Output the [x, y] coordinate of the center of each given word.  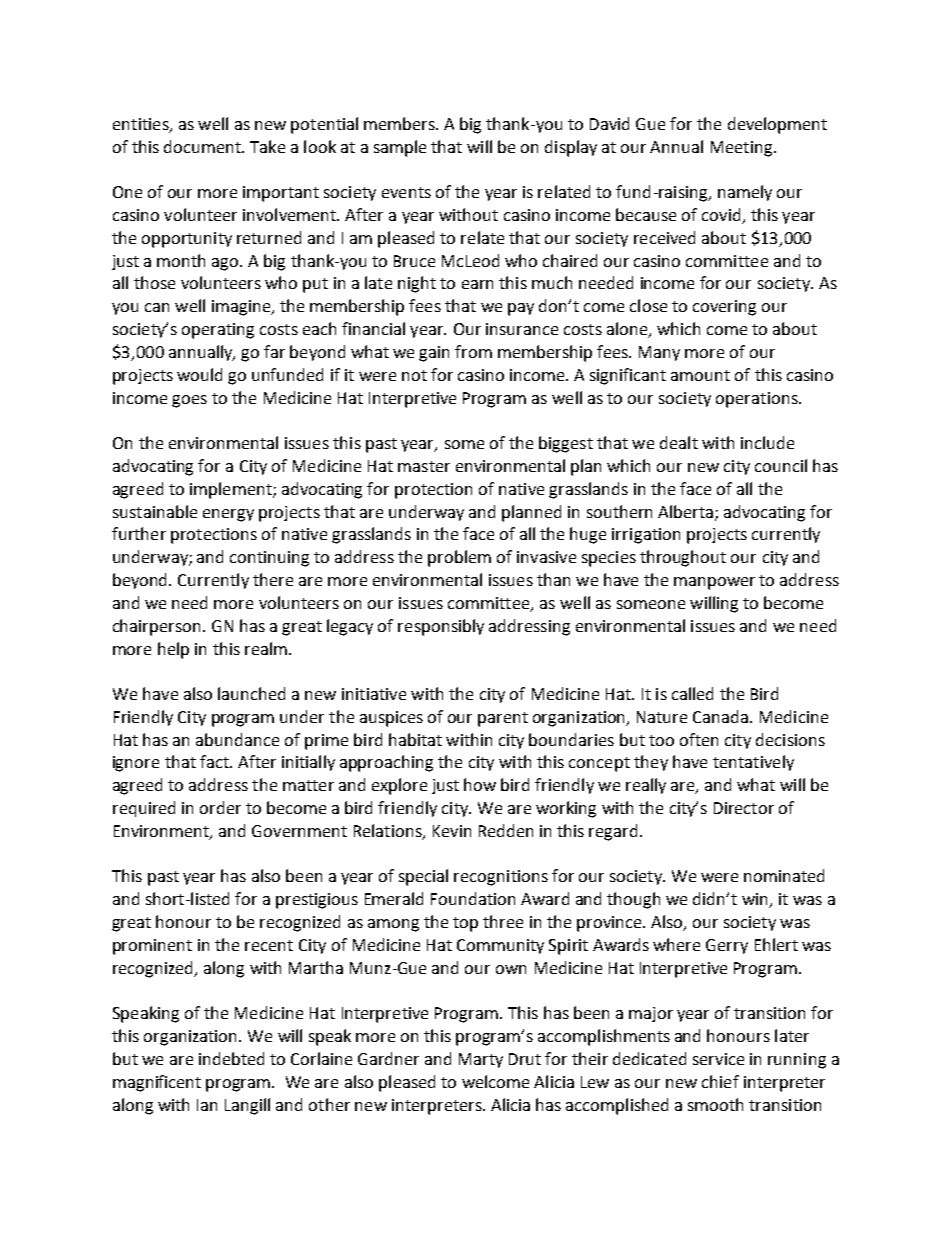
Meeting [743, 149]
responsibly [441, 627]
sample [400, 148]
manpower [714, 583]
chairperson [156, 627]
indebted [231, 1058]
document [203, 146]
